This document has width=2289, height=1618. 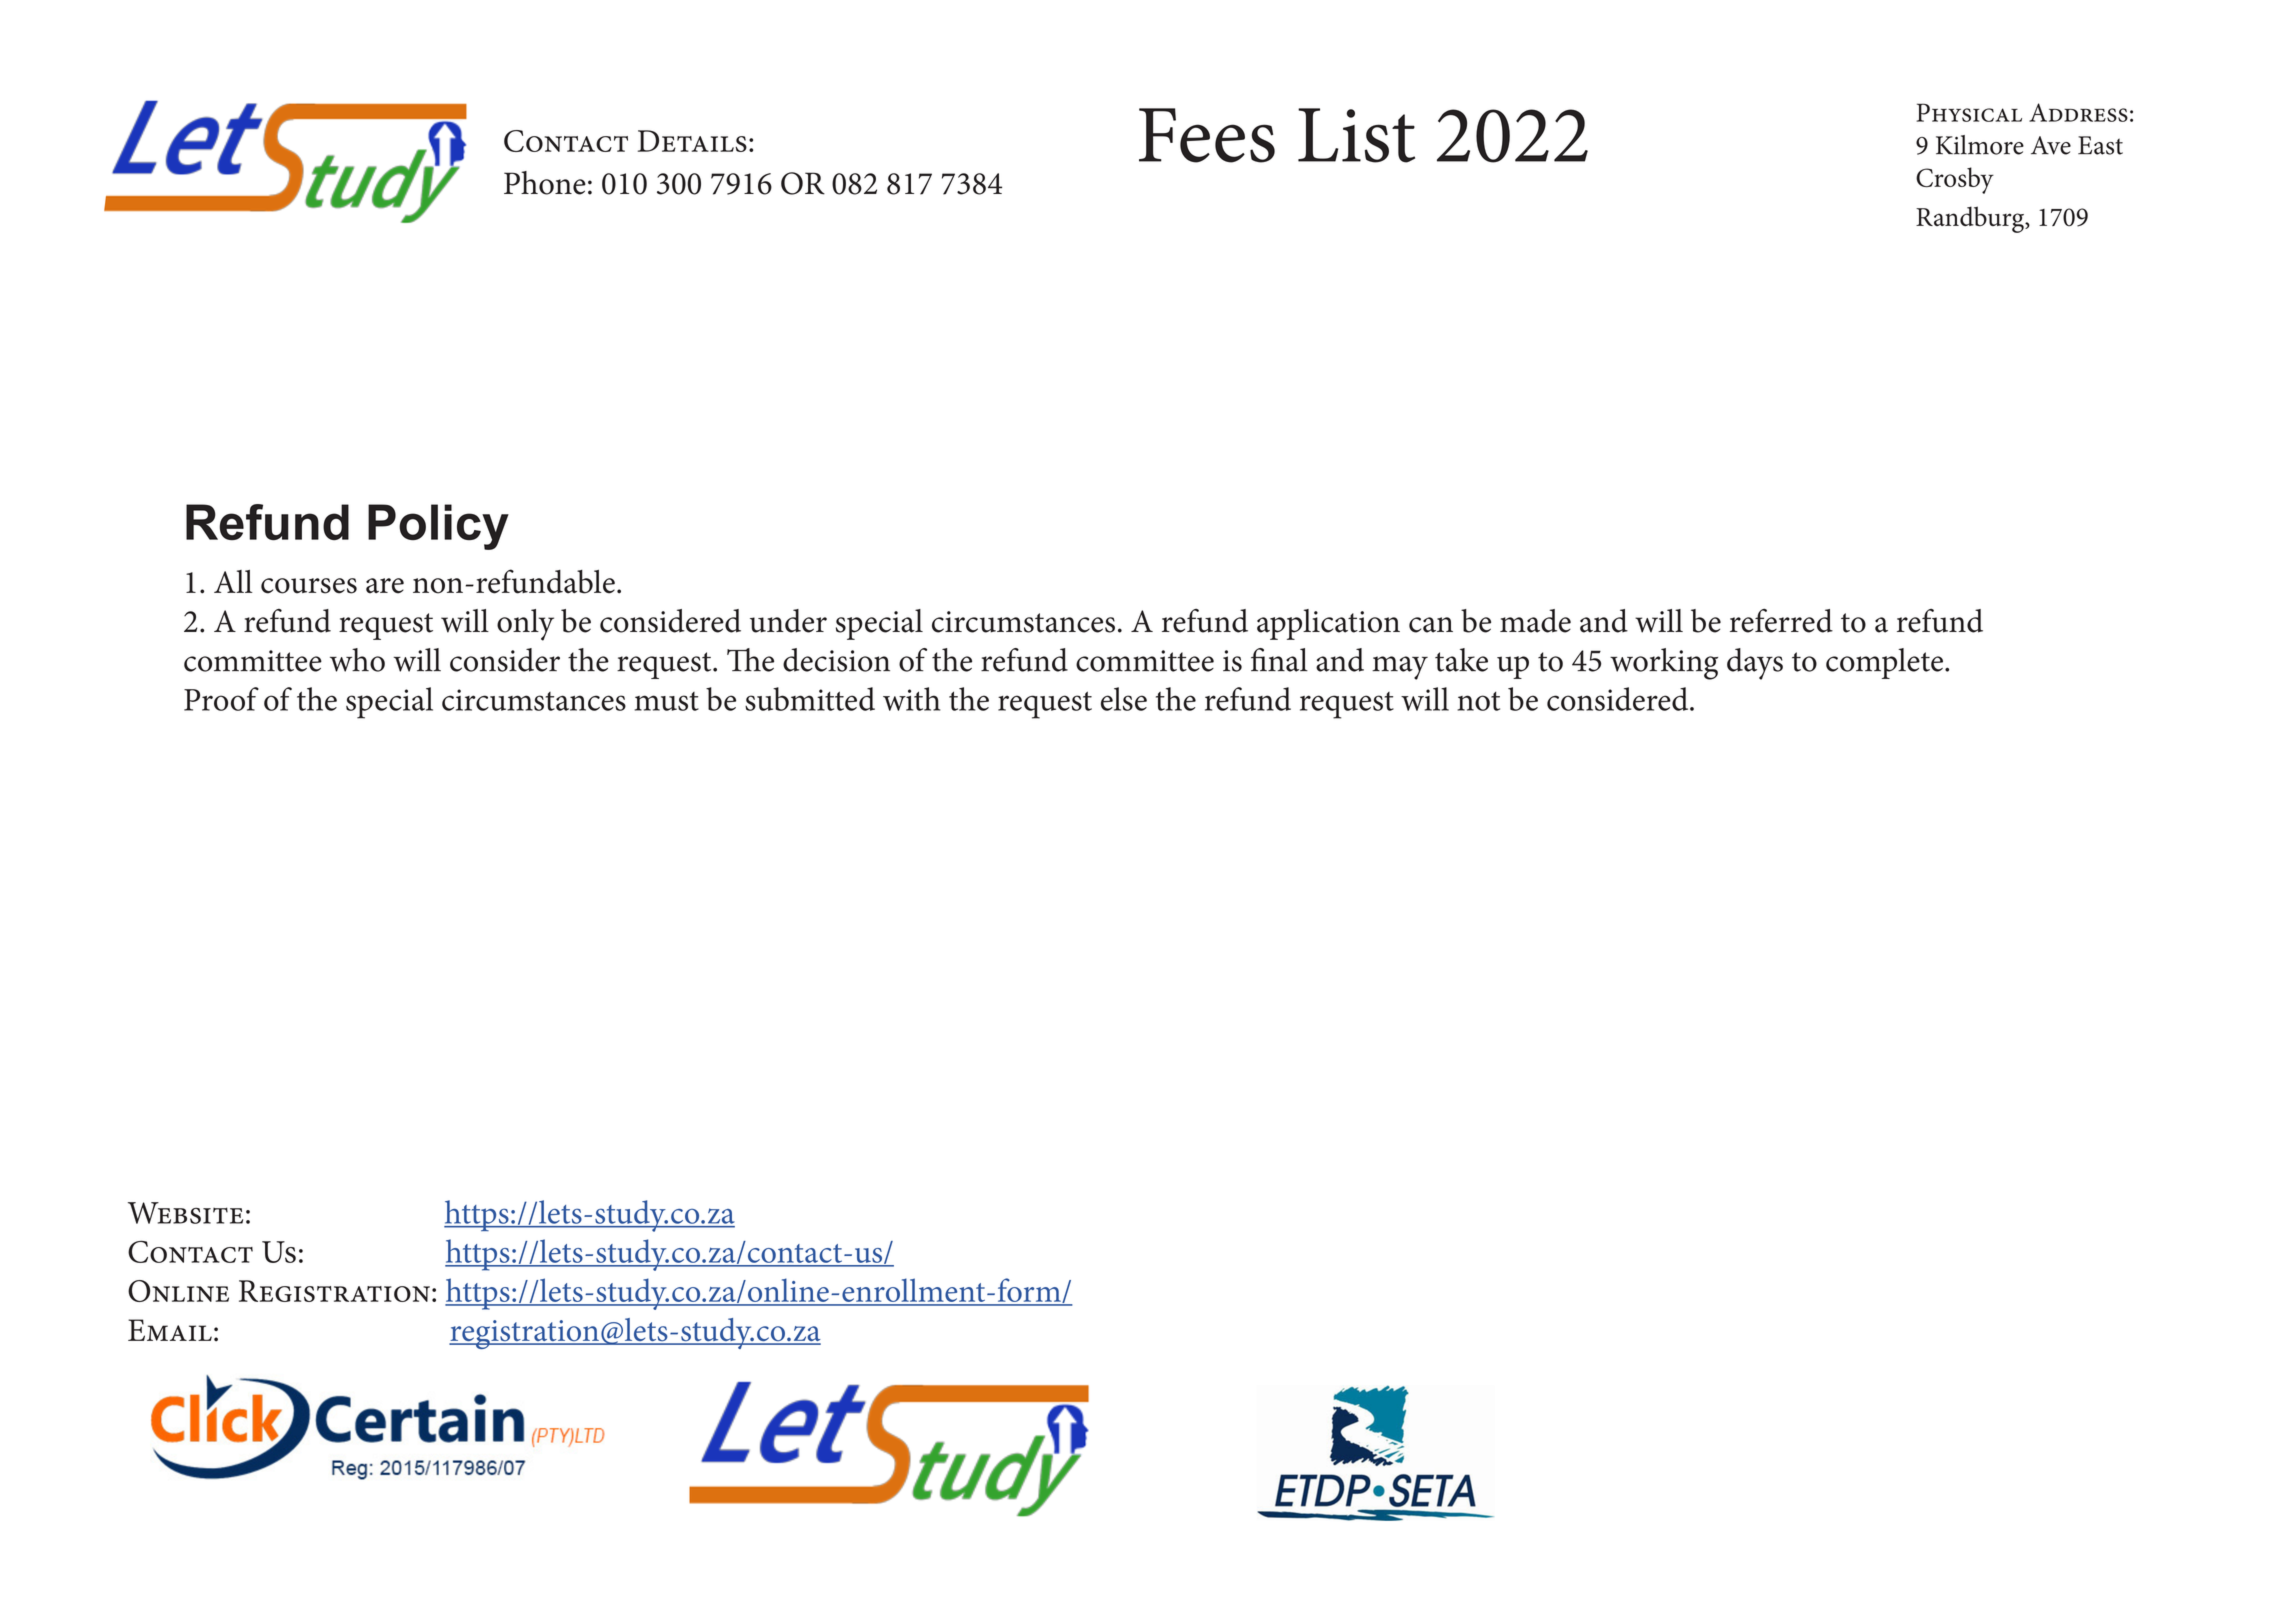 I want to click on else, so click(x=1124, y=699).
